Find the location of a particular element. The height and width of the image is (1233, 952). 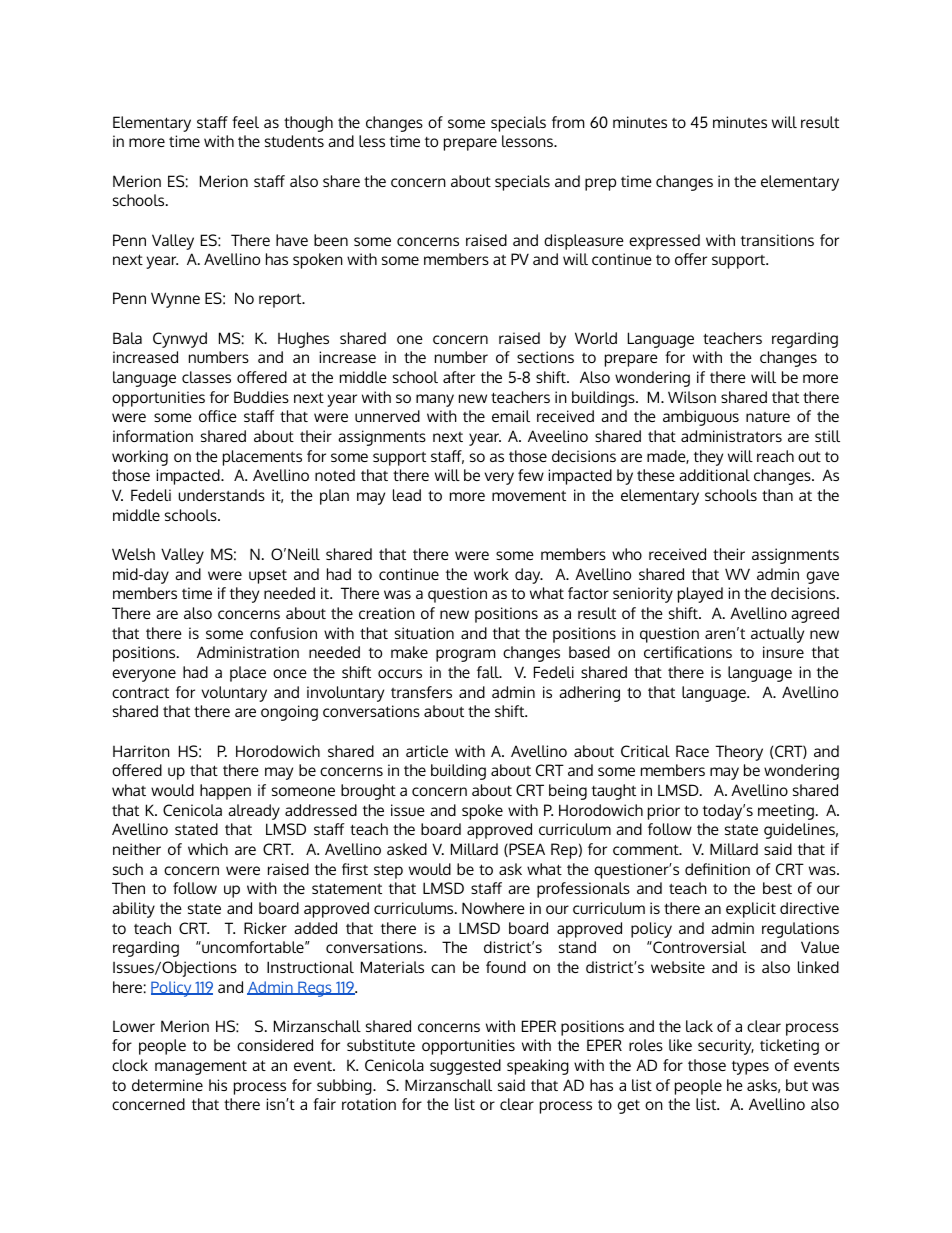

confusion is located at coordinates (283, 633).
